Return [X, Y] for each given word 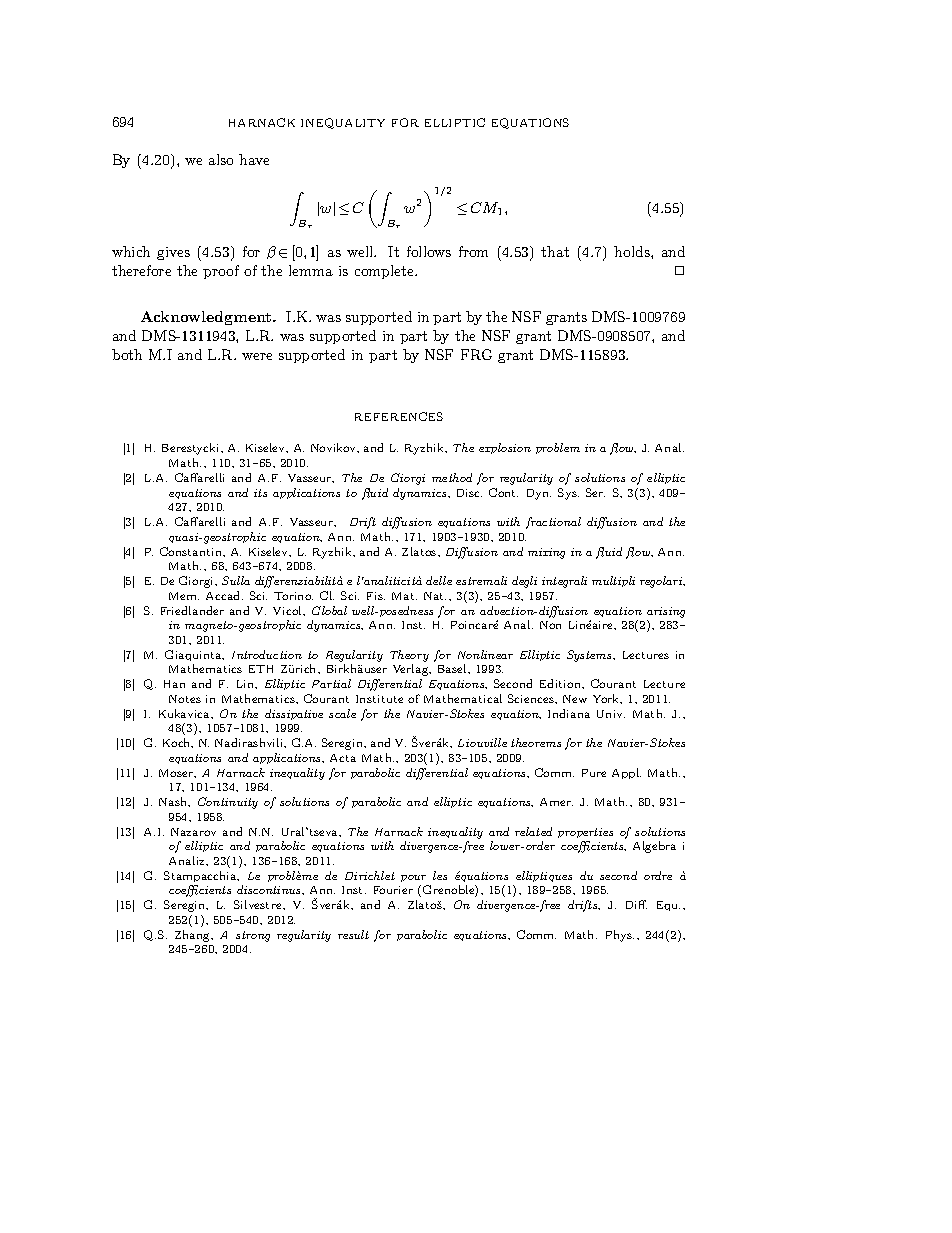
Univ [611, 714]
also [221, 159]
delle [439, 580]
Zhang [194, 936]
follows [429, 251]
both [127, 354]
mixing [546, 553]
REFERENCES [399, 416]
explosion [505, 448]
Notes [185, 699]
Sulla [236, 580]
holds [633, 251]
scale [342, 713]
